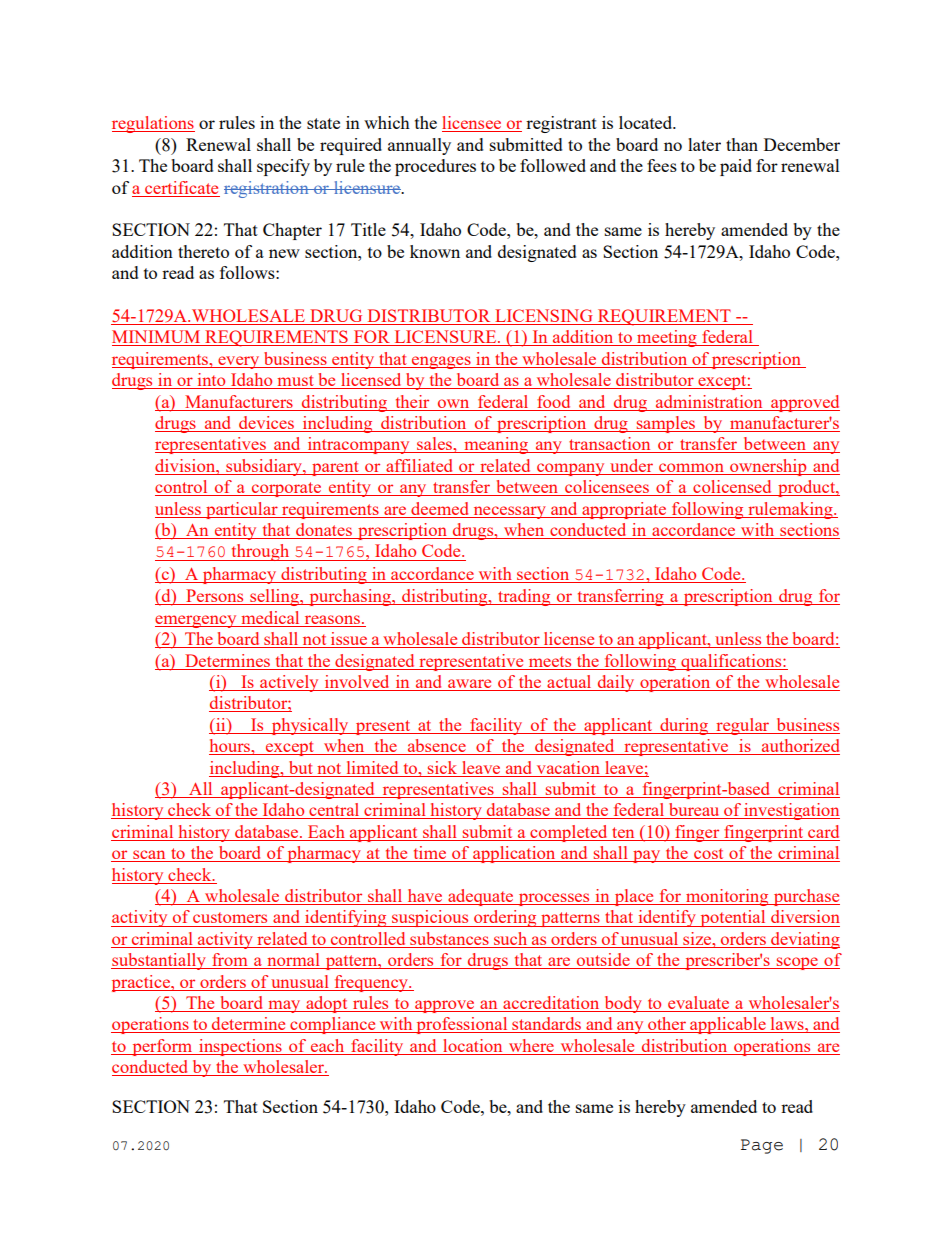 The width and height of the screenshot is (952, 1233). What do you see at coordinates (310, 726) in the screenshot?
I see `physically` at bounding box center [310, 726].
